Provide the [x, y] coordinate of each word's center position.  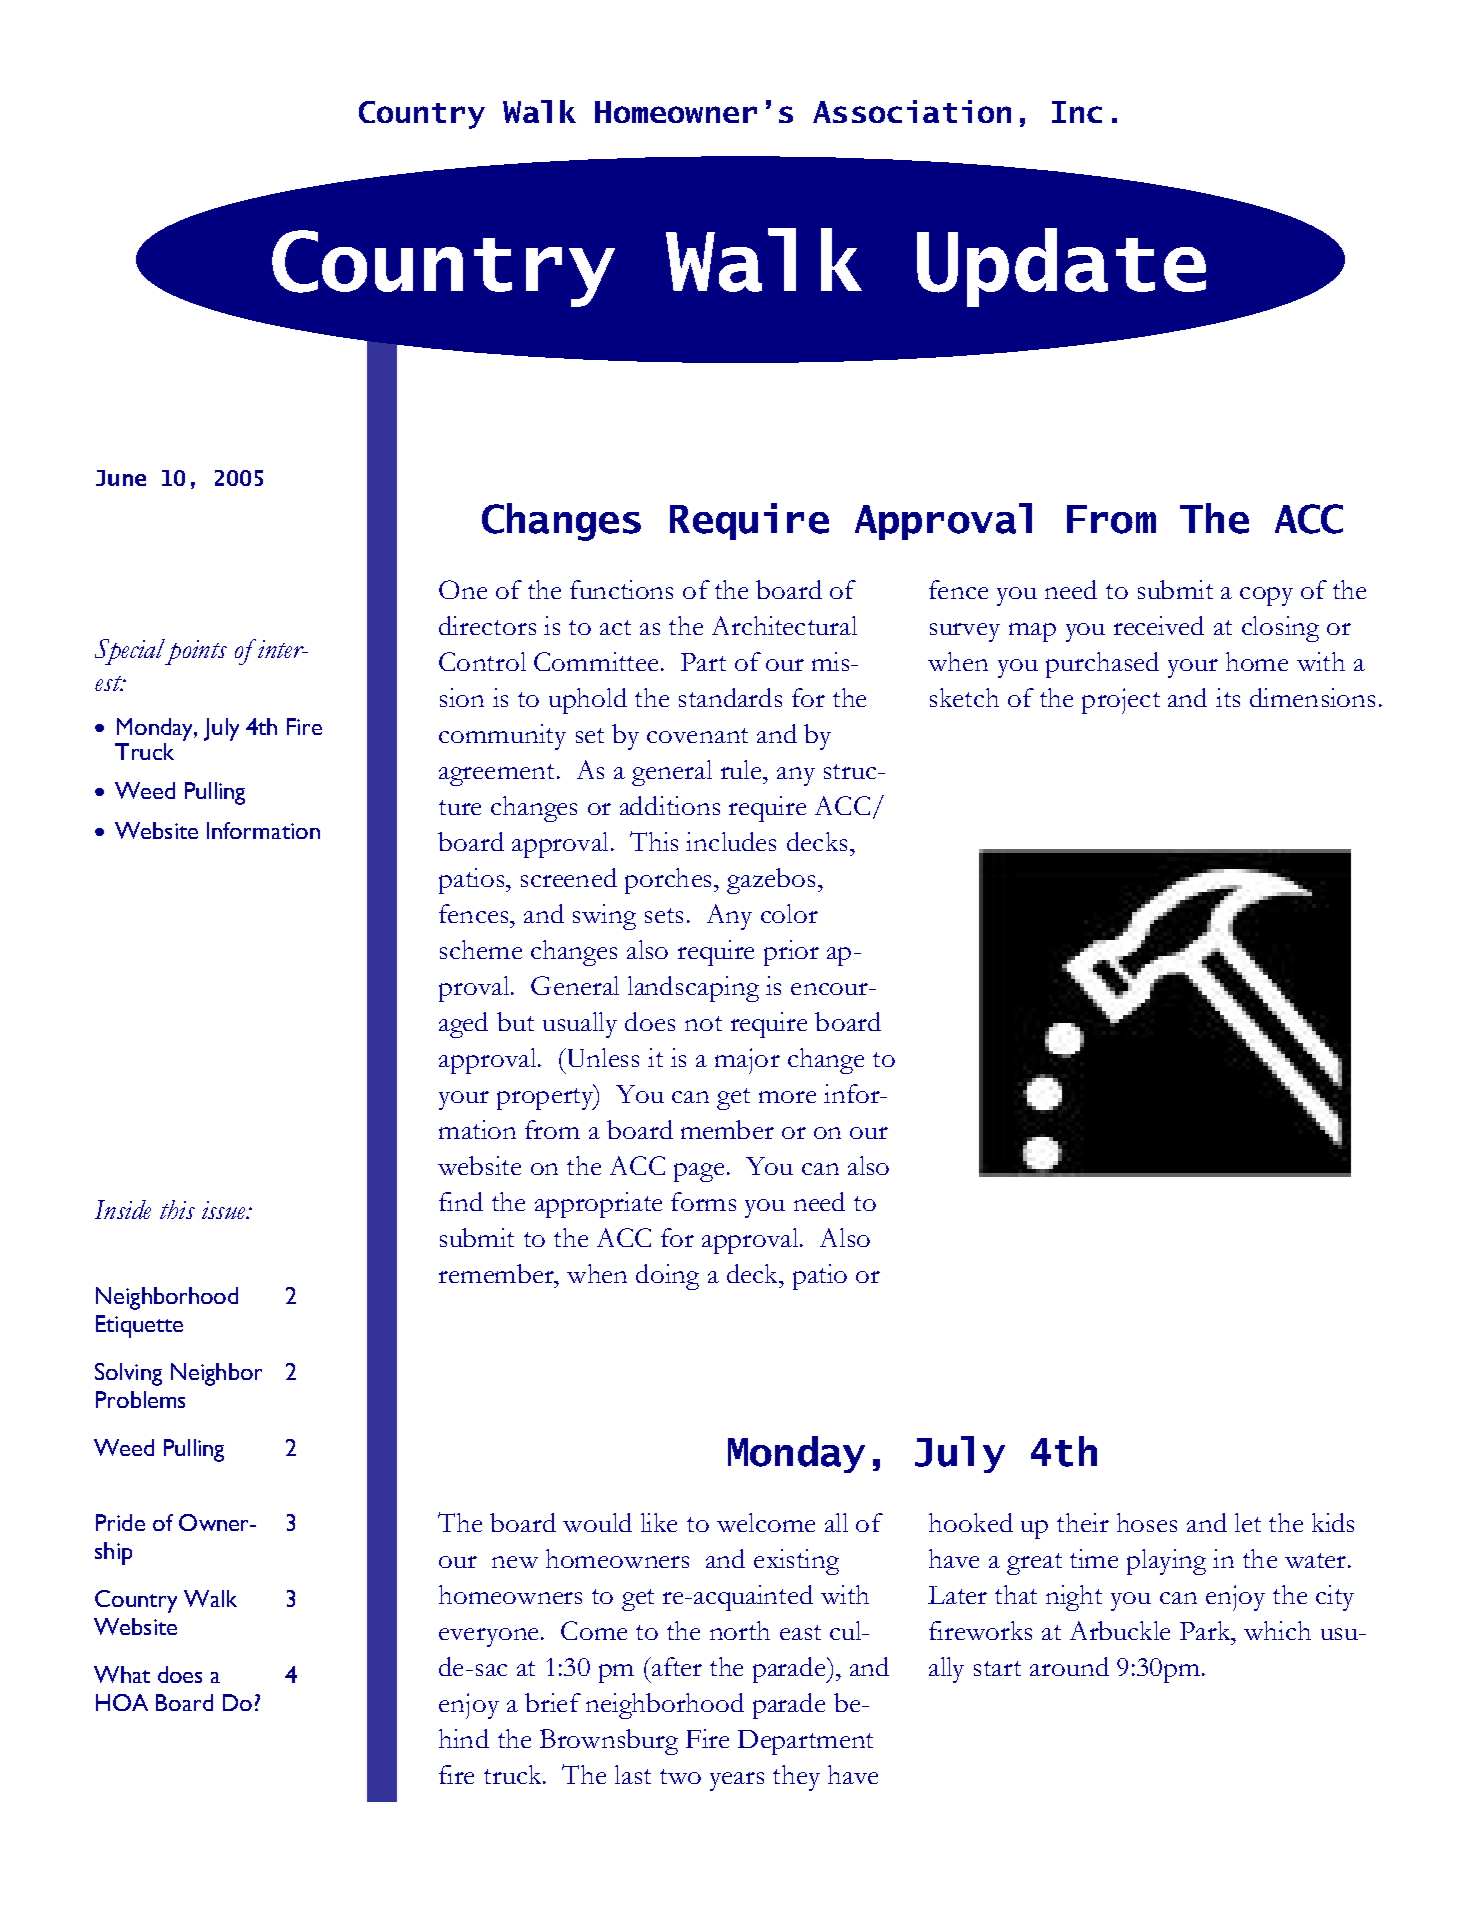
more [787, 1097]
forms [703, 1201]
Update [1061, 267]
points [195, 652]
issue [225, 1210]
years [737, 1781]
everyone [488, 1637]
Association [912, 111]
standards [730, 697]
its [1228, 697]
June [121, 478]
